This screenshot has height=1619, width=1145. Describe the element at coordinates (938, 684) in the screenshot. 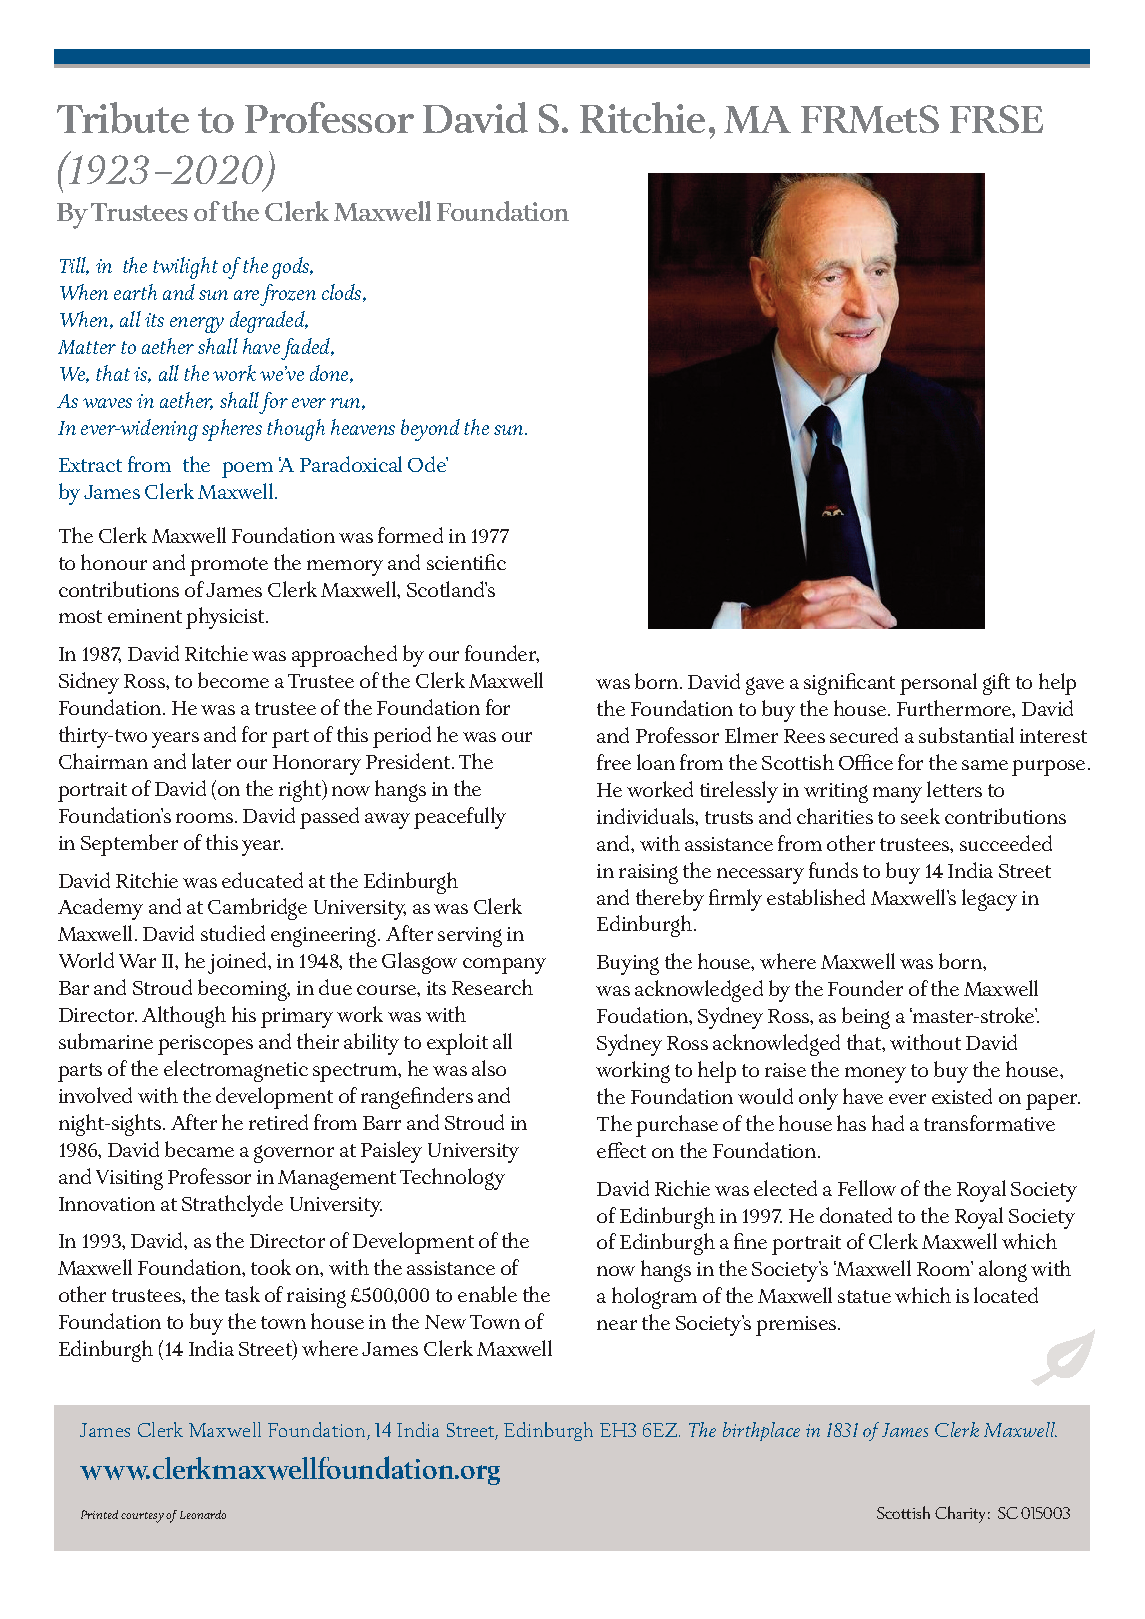

I see `personal` at that location.
